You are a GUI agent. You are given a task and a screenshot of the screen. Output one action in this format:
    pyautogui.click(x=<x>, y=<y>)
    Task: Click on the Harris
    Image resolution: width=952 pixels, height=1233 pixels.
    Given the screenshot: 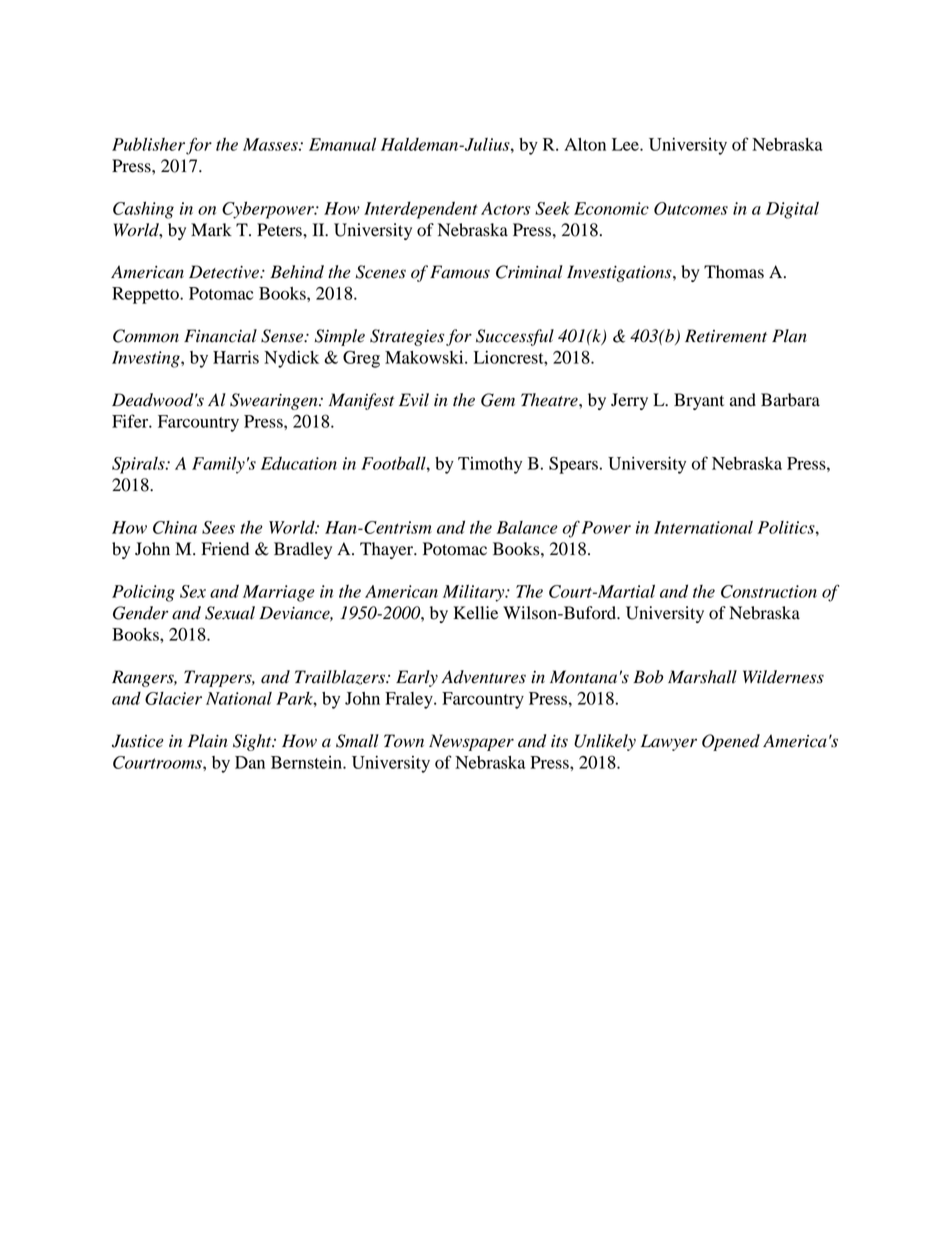 What is the action you would take?
    pyautogui.click(x=236, y=357)
